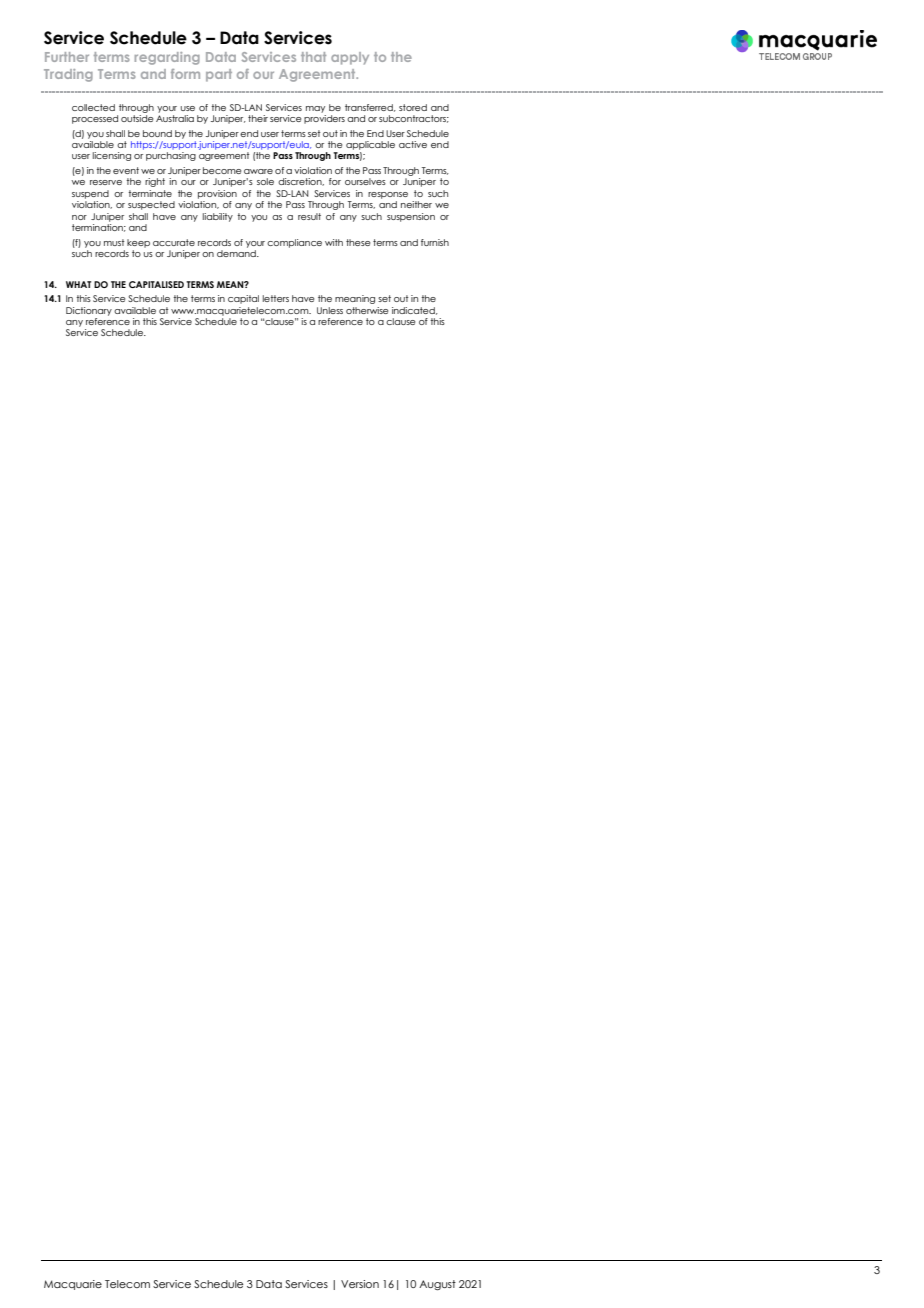 Image resolution: width=924 pixels, height=1308 pixels. Describe the element at coordinates (237, 253) in the screenshot. I see `demand` at that location.
